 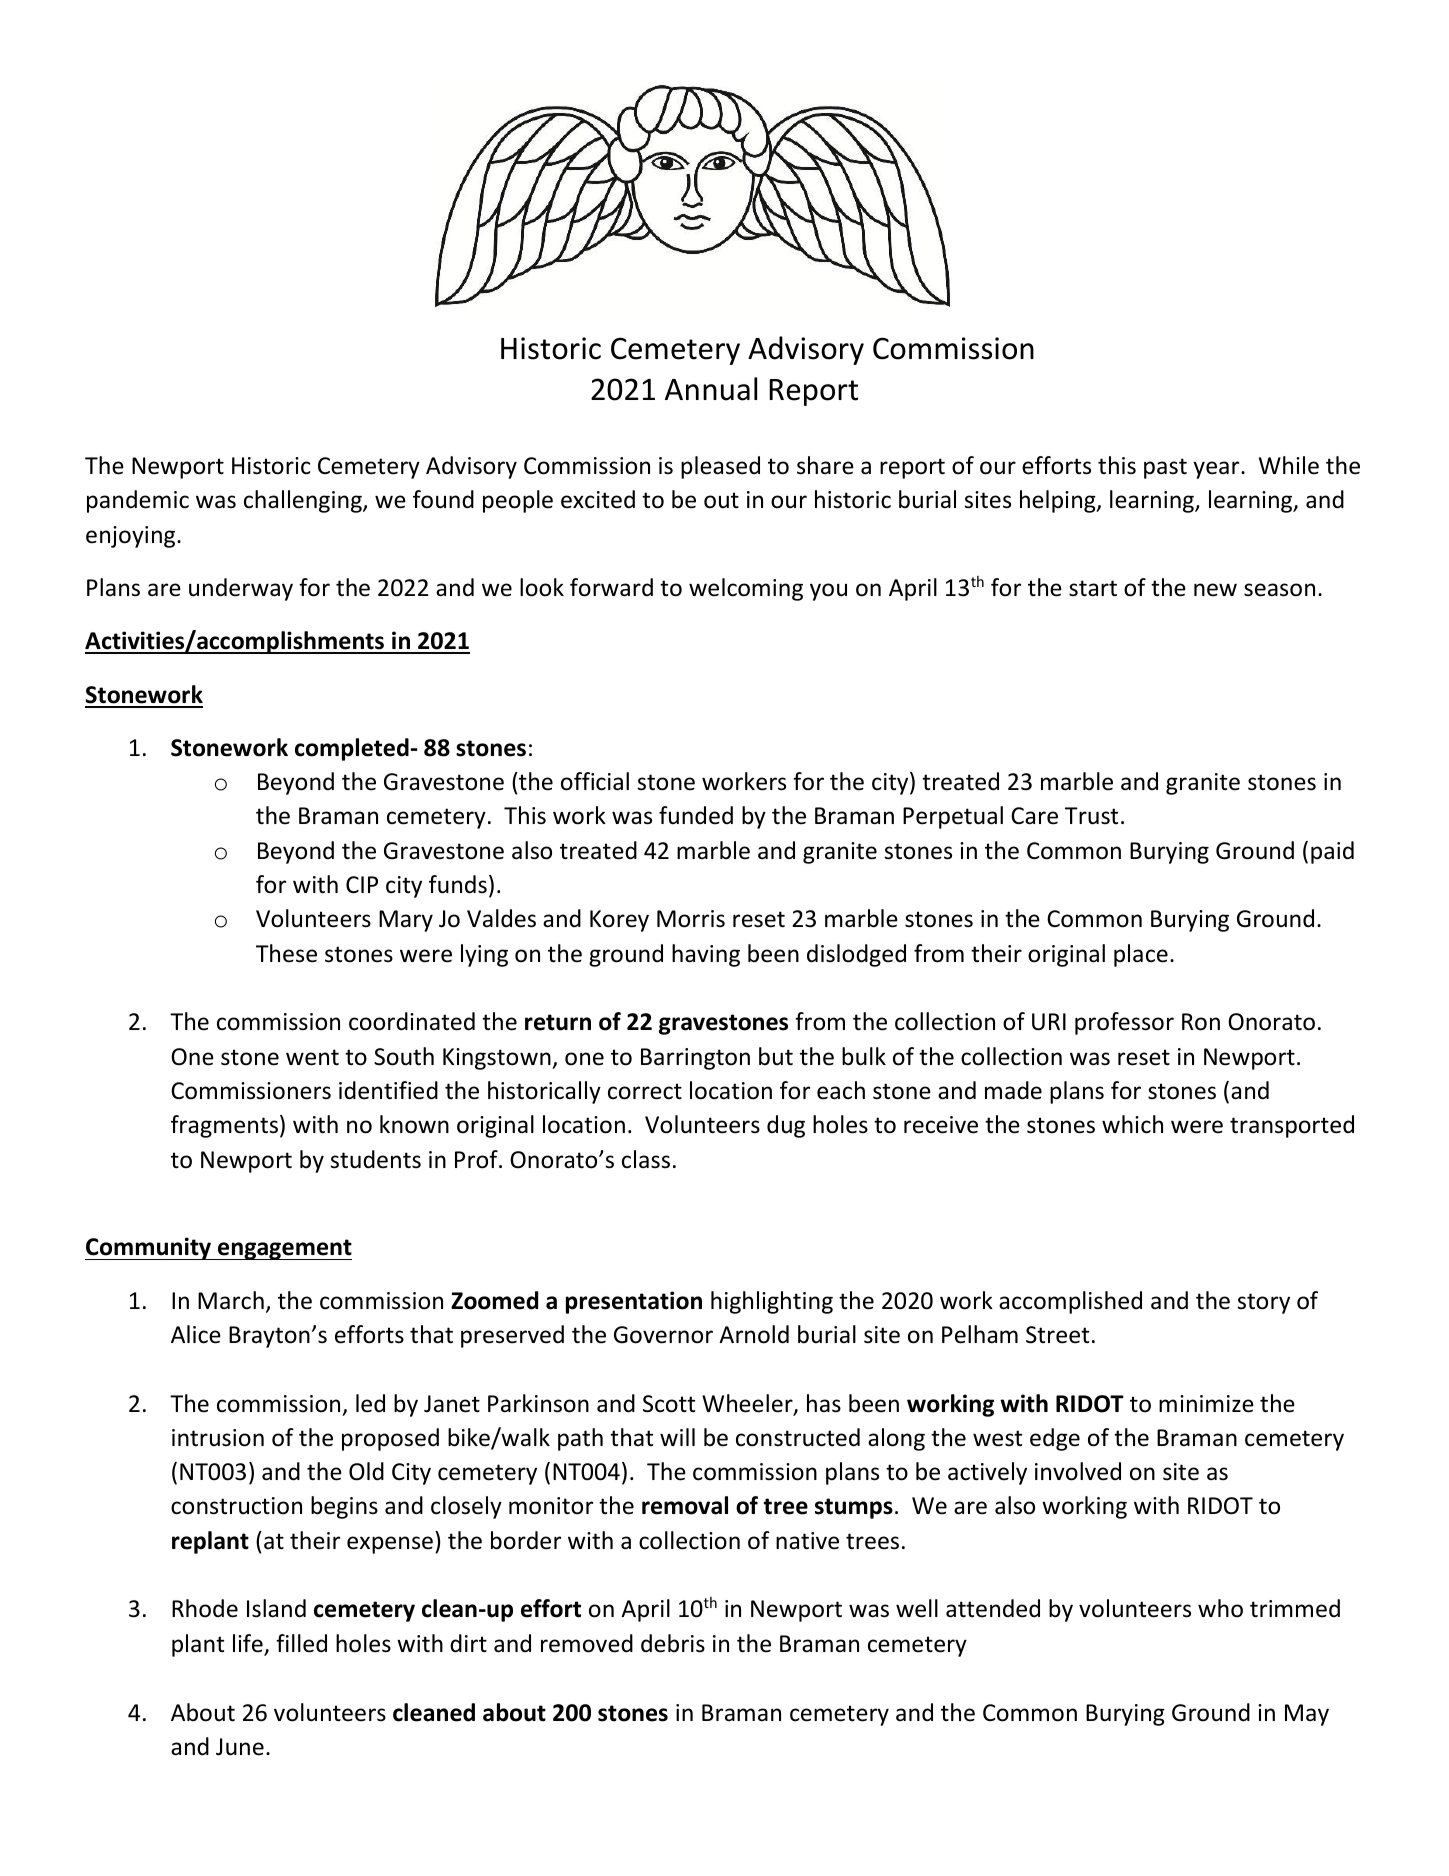 I want to click on June, so click(x=240, y=1747).
